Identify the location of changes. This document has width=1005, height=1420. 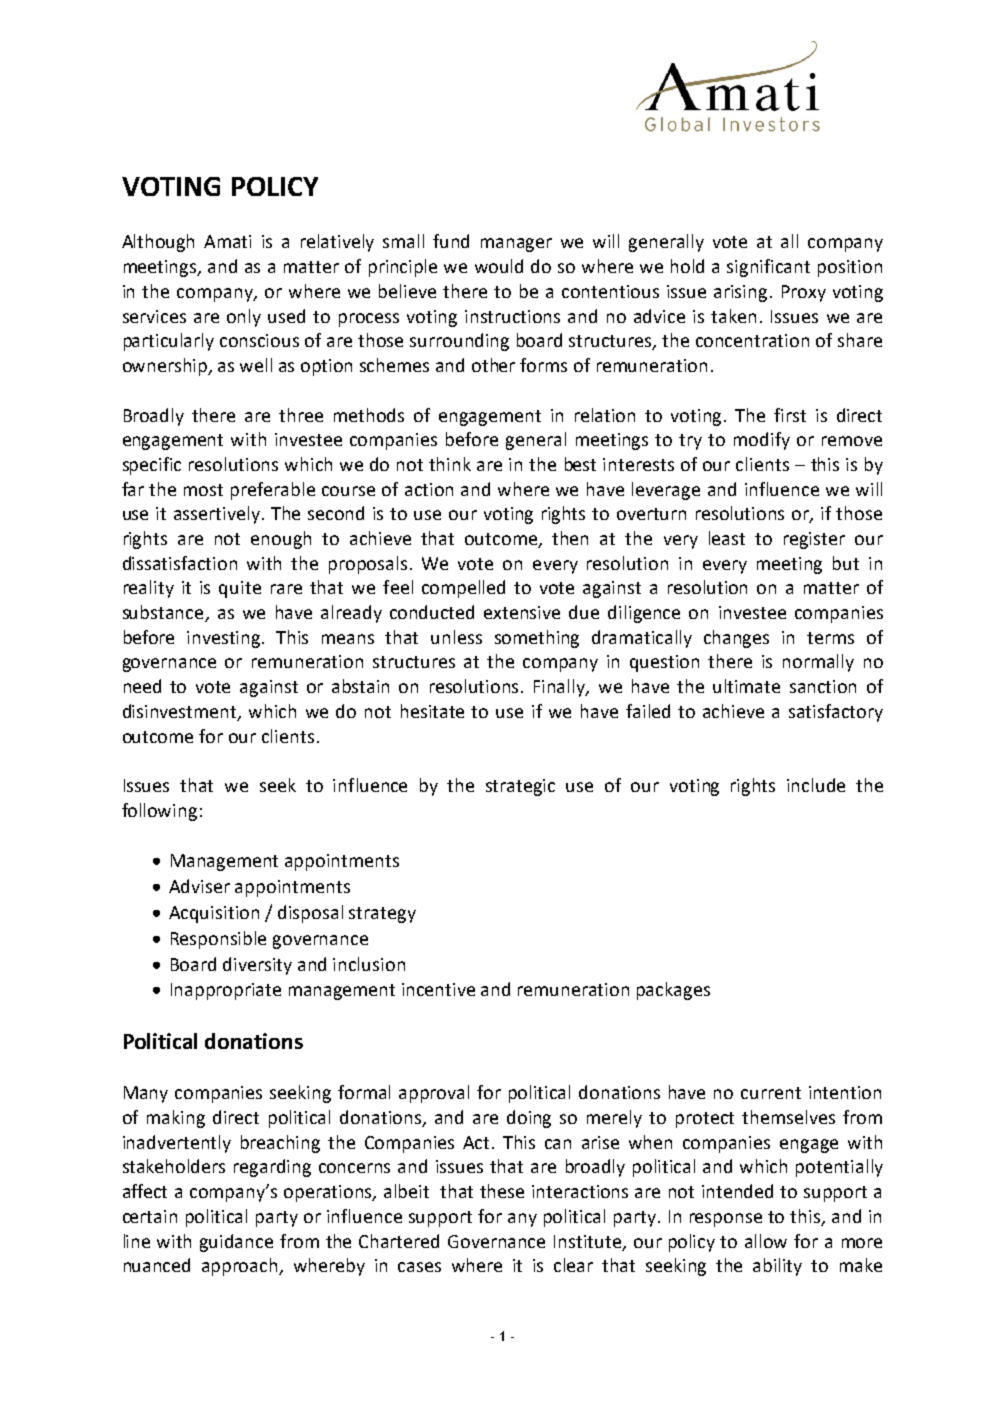
(736, 639).
